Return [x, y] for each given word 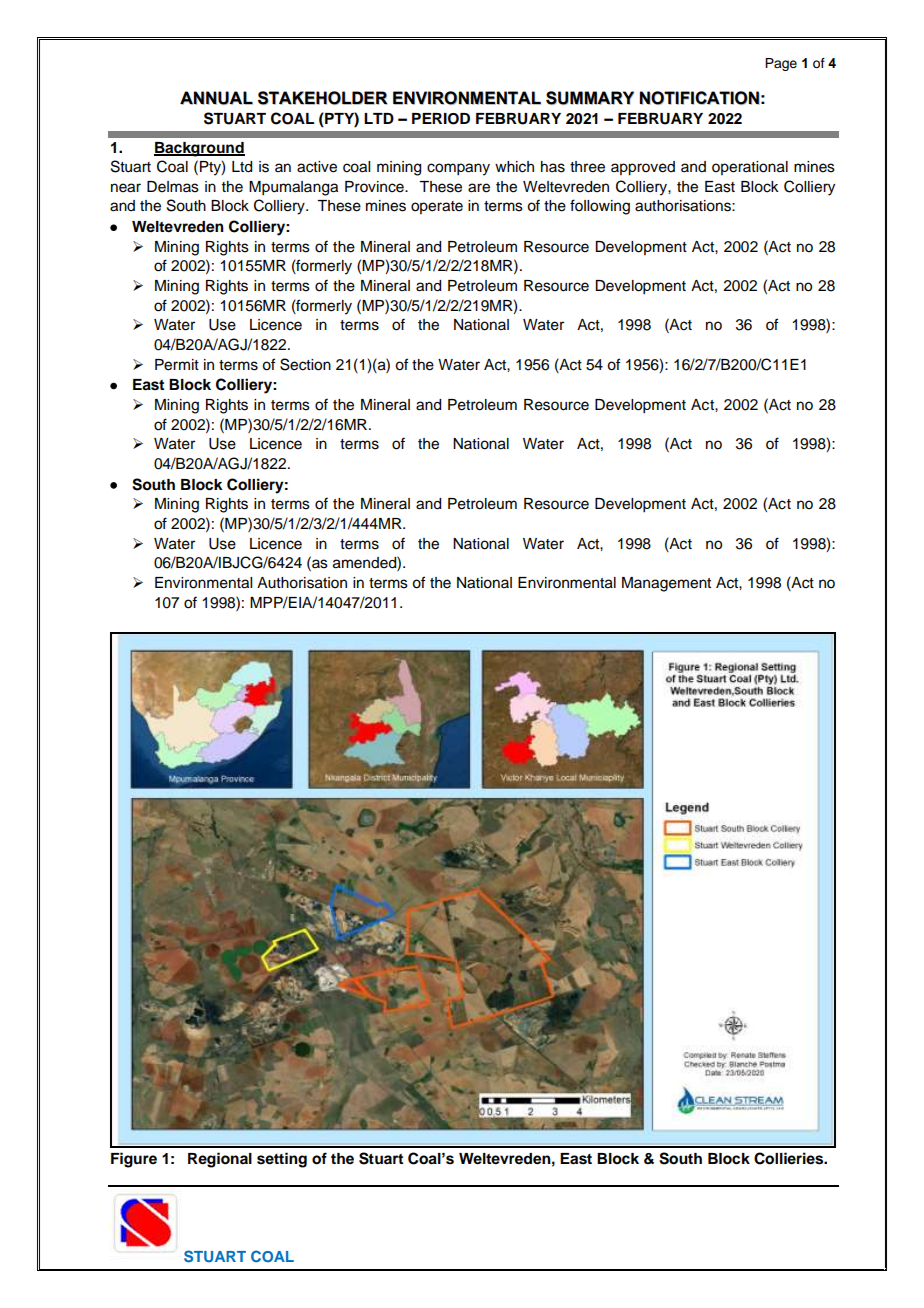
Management [666, 584]
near [126, 188]
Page [781, 64]
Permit [177, 365]
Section [305, 364]
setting [282, 1160]
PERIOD [441, 119]
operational [750, 168]
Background [199, 149]
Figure [134, 1160]
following [600, 207]
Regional [220, 1160]
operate [437, 207]
